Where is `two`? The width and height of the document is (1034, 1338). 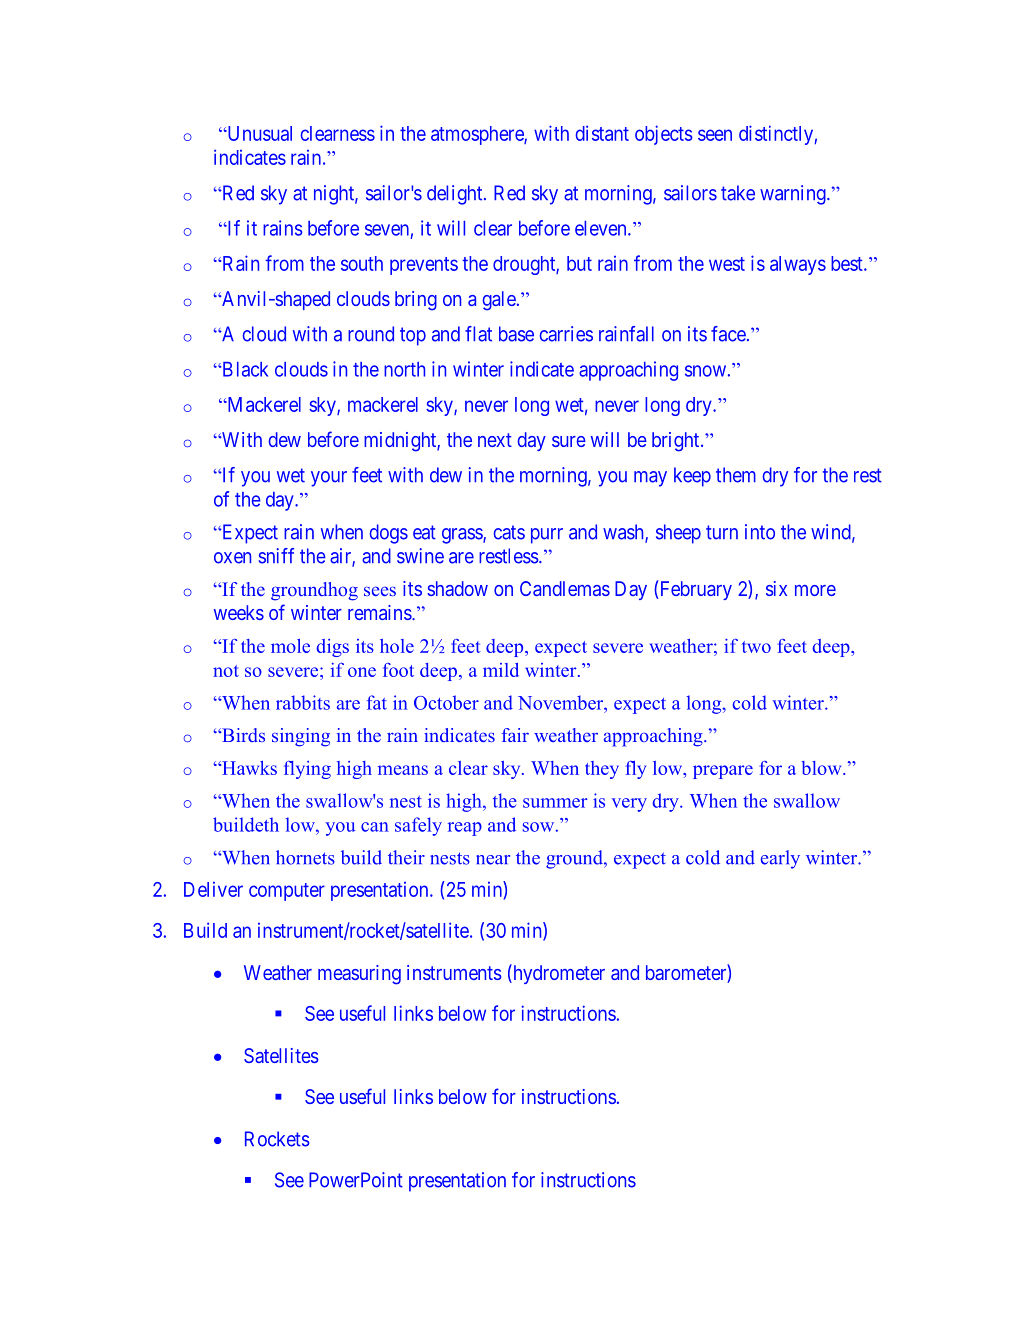
two is located at coordinates (756, 647).
